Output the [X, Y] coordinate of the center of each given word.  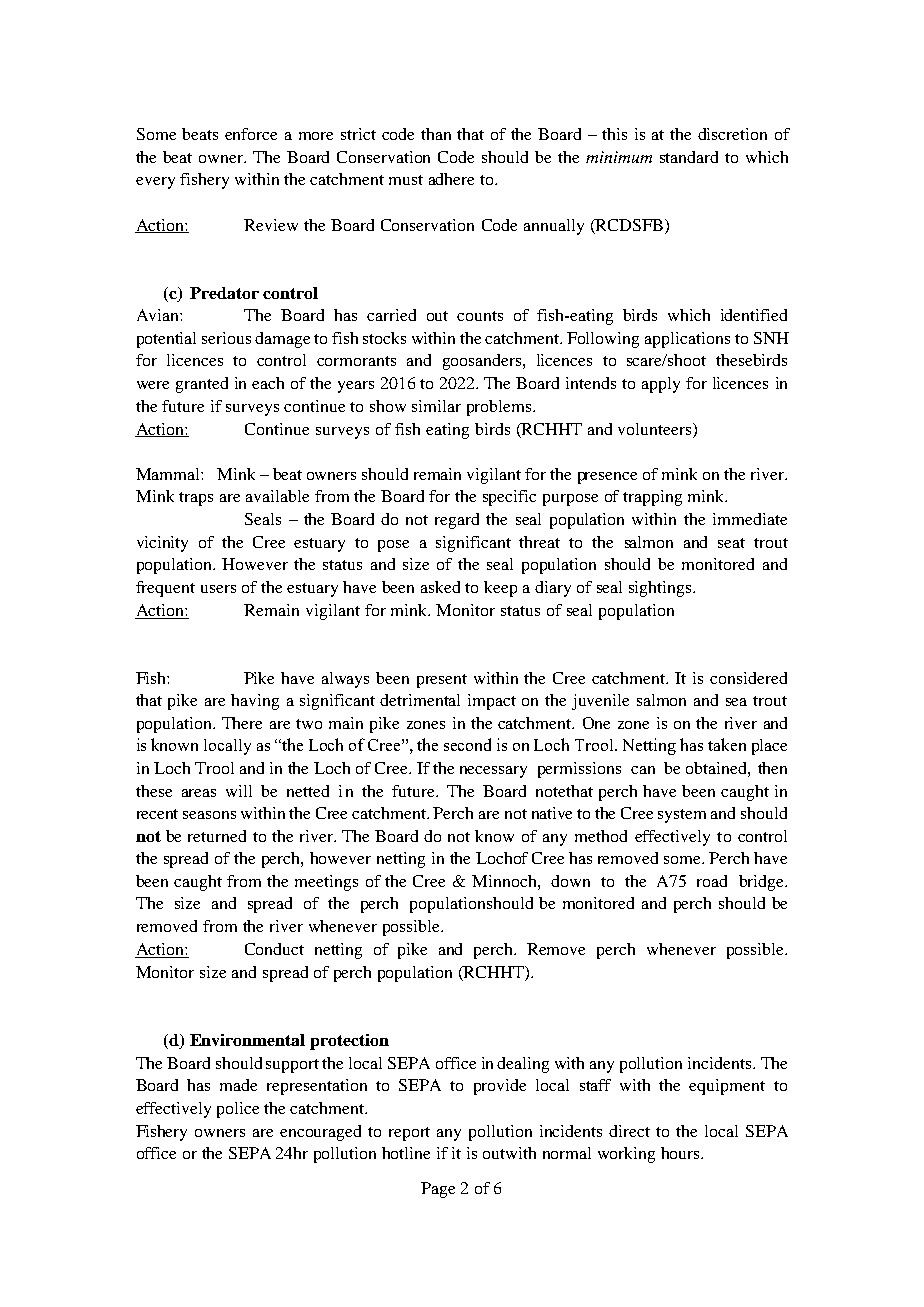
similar [436, 406]
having [255, 702]
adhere [451, 179]
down [570, 881]
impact [492, 702]
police [238, 1110]
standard [689, 157]
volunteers [656, 429]
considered [748, 678]
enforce [251, 134]
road [712, 881]
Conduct [274, 949]
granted [202, 385]
